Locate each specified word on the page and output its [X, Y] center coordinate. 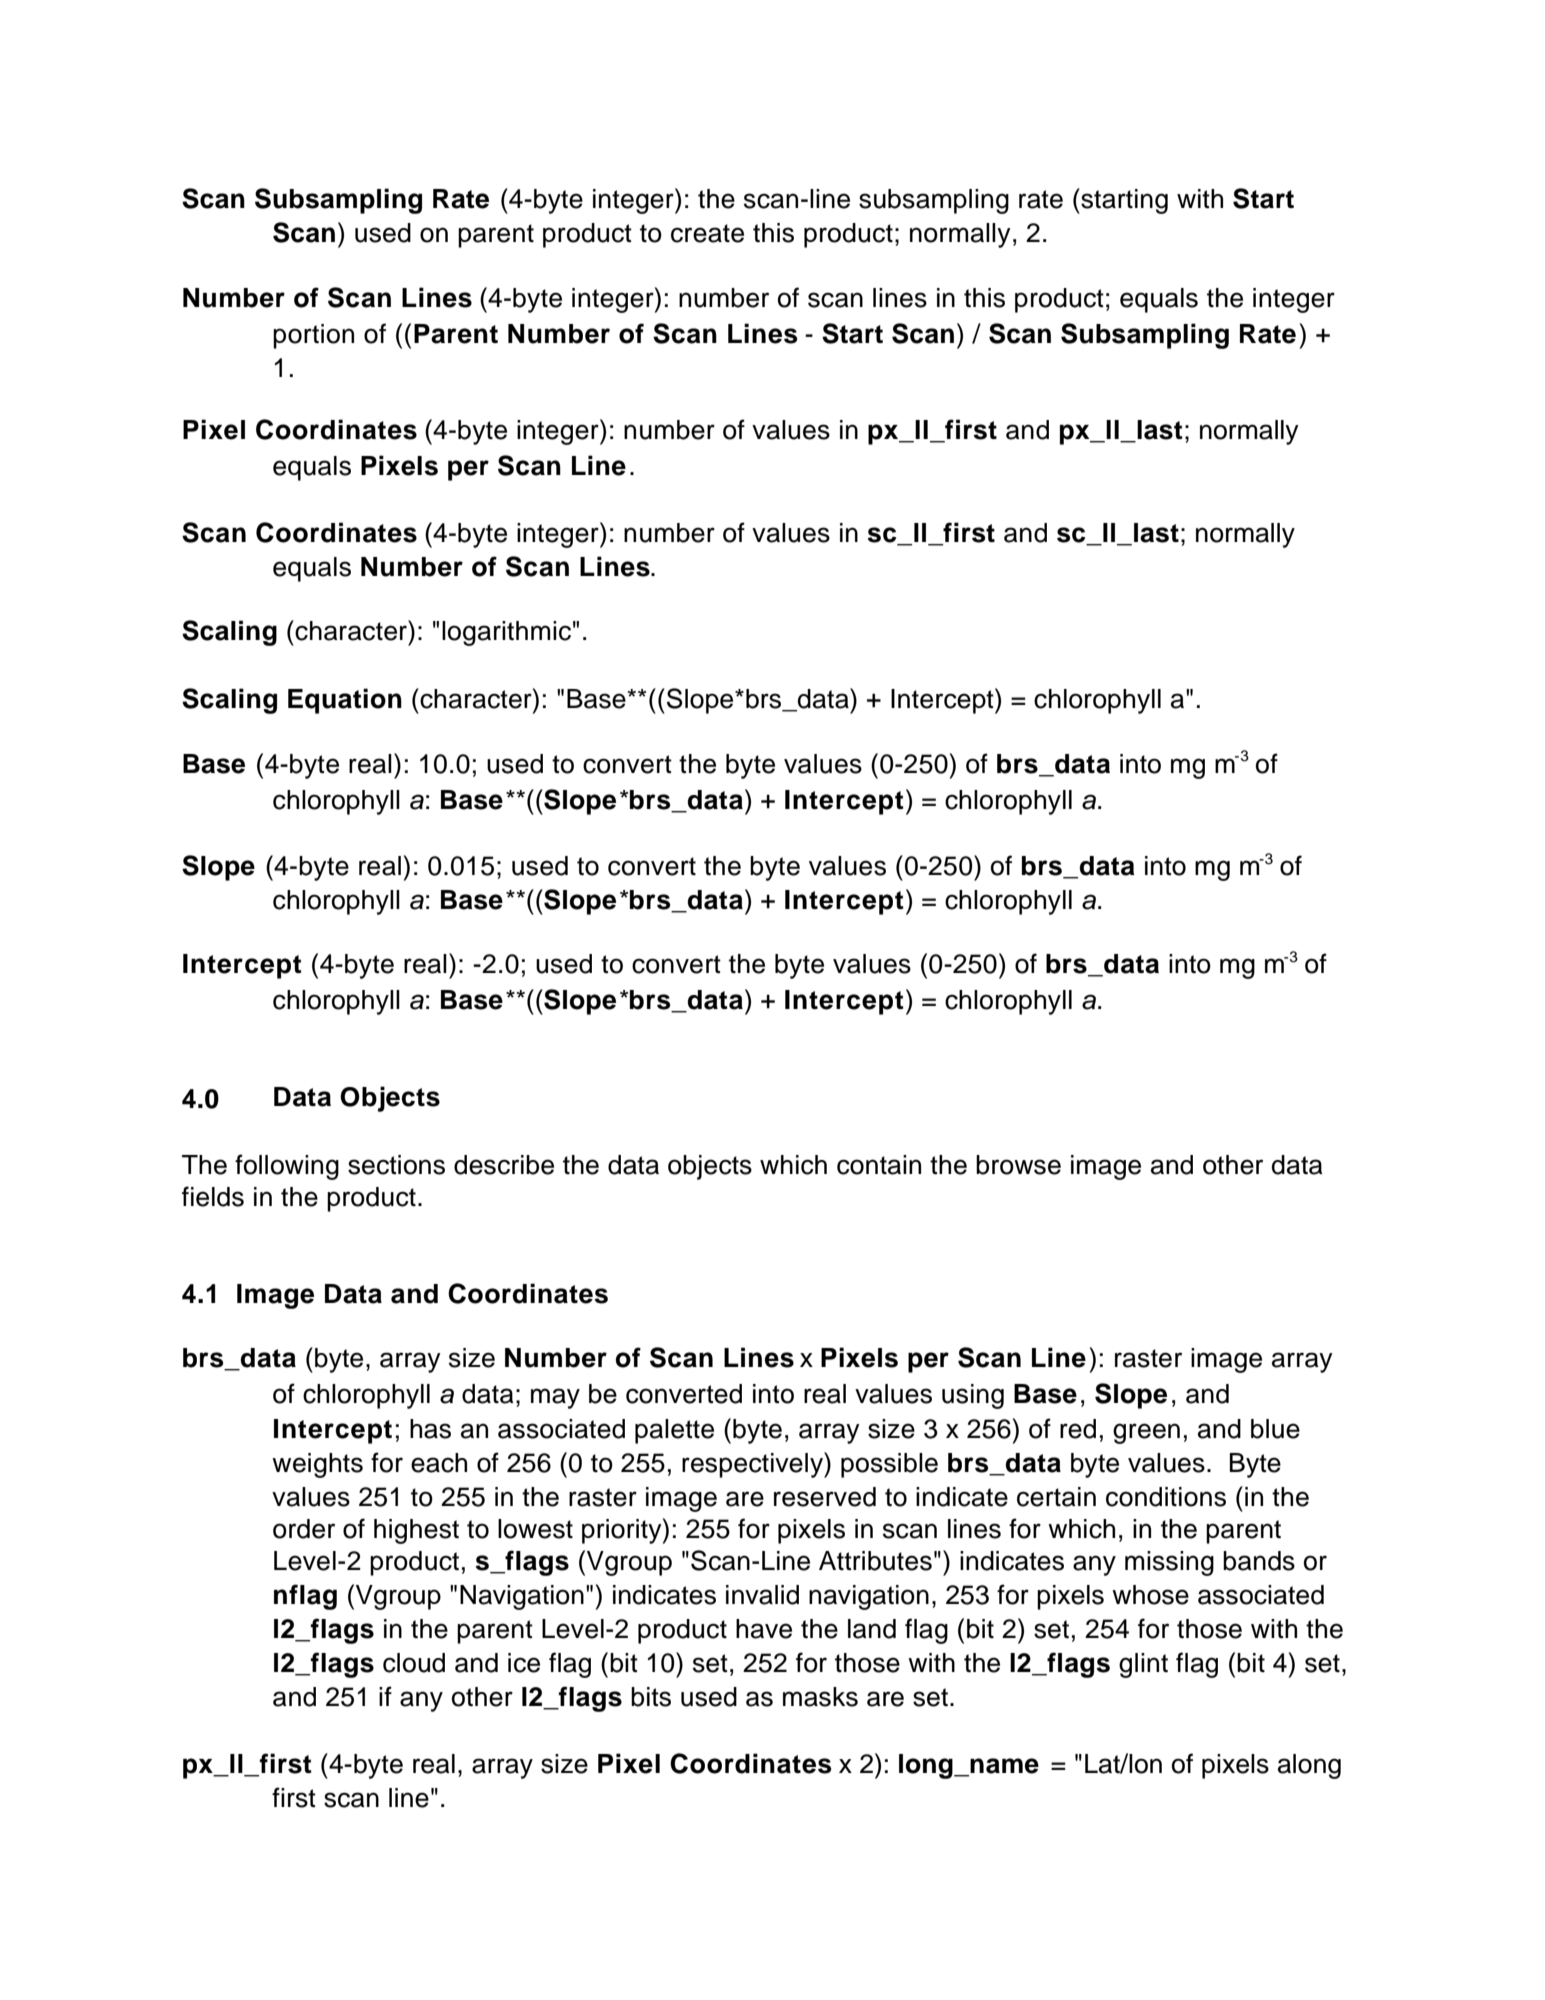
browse [1018, 1165]
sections [396, 1165]
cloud [414, 1663]
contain [879, 1165]
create [707, 233]
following [287, 1167]
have [764, 1629]
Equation [345, 701]
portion [313, 336]
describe [504, 1165]
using [973, 1396]
